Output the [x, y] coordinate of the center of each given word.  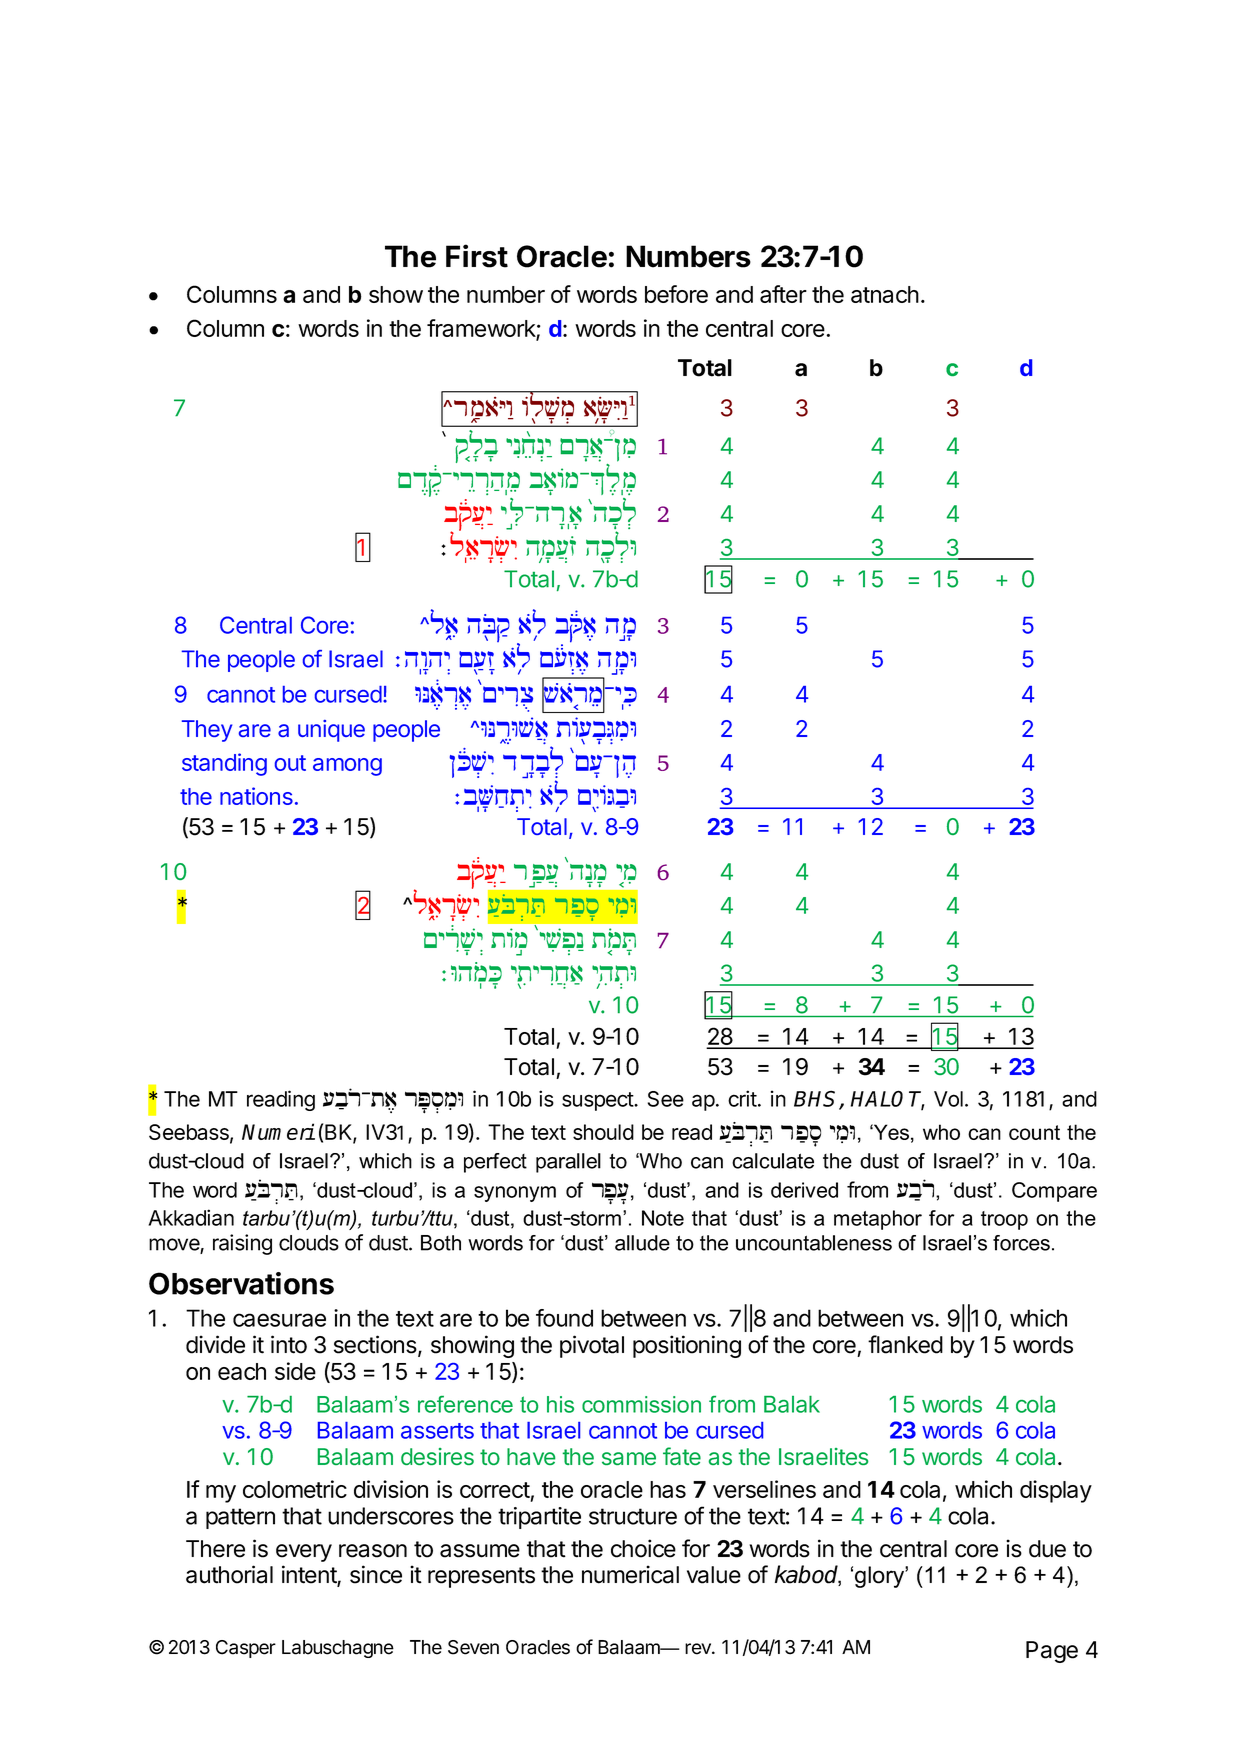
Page [1052, 1652]
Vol [948, 1099]
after [783, 294]
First [477, 256]
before [676, 294]
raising [242, 1244]
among [347, 767]
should [603, 1132]
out [290, 763]
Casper [246, 1649]
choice [643, 1548]
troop [1004, 1220]
